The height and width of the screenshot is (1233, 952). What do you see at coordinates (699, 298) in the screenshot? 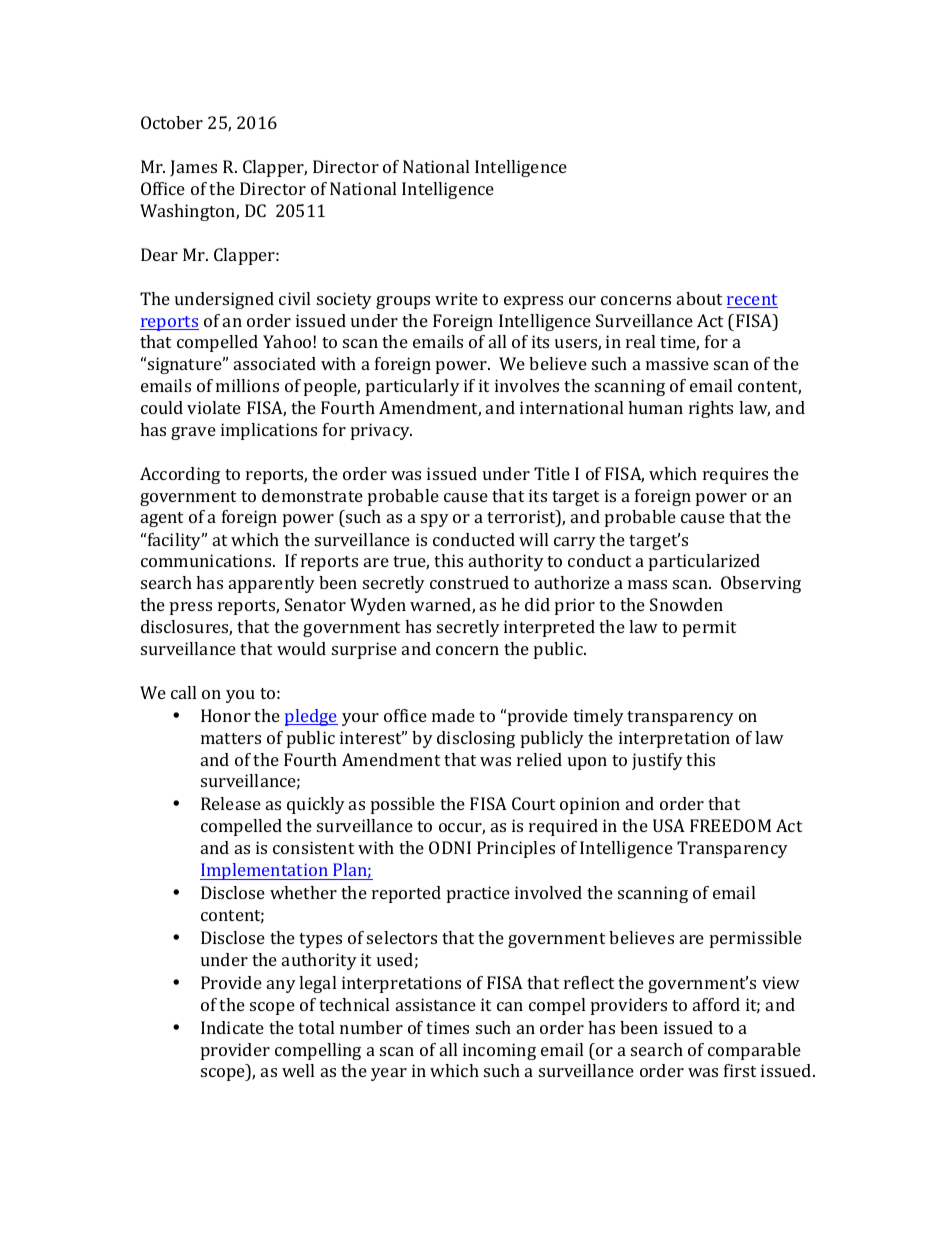
I see `about` at bounding box center [699, 298].
